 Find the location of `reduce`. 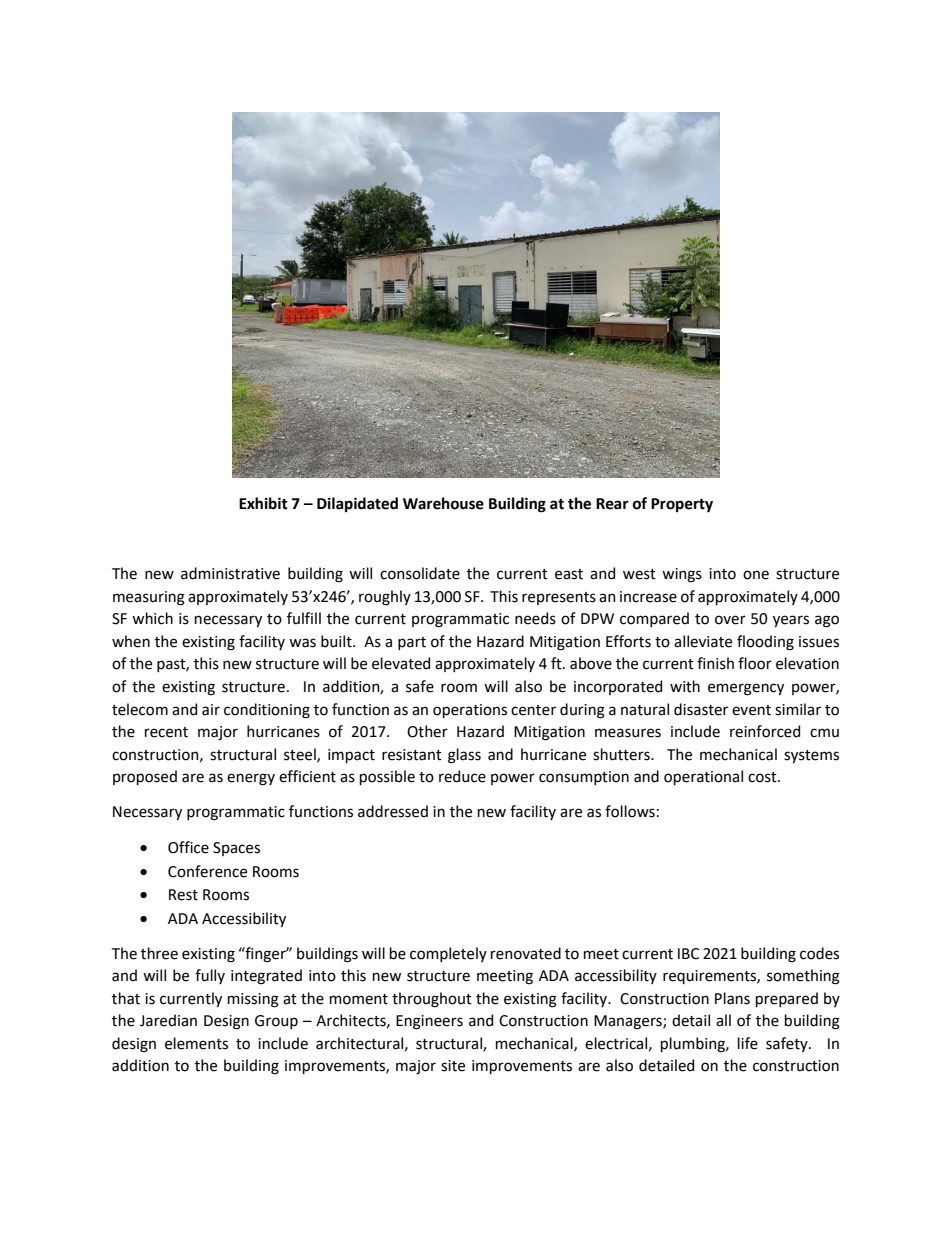

reduce is located at coordinates (462, 776).
